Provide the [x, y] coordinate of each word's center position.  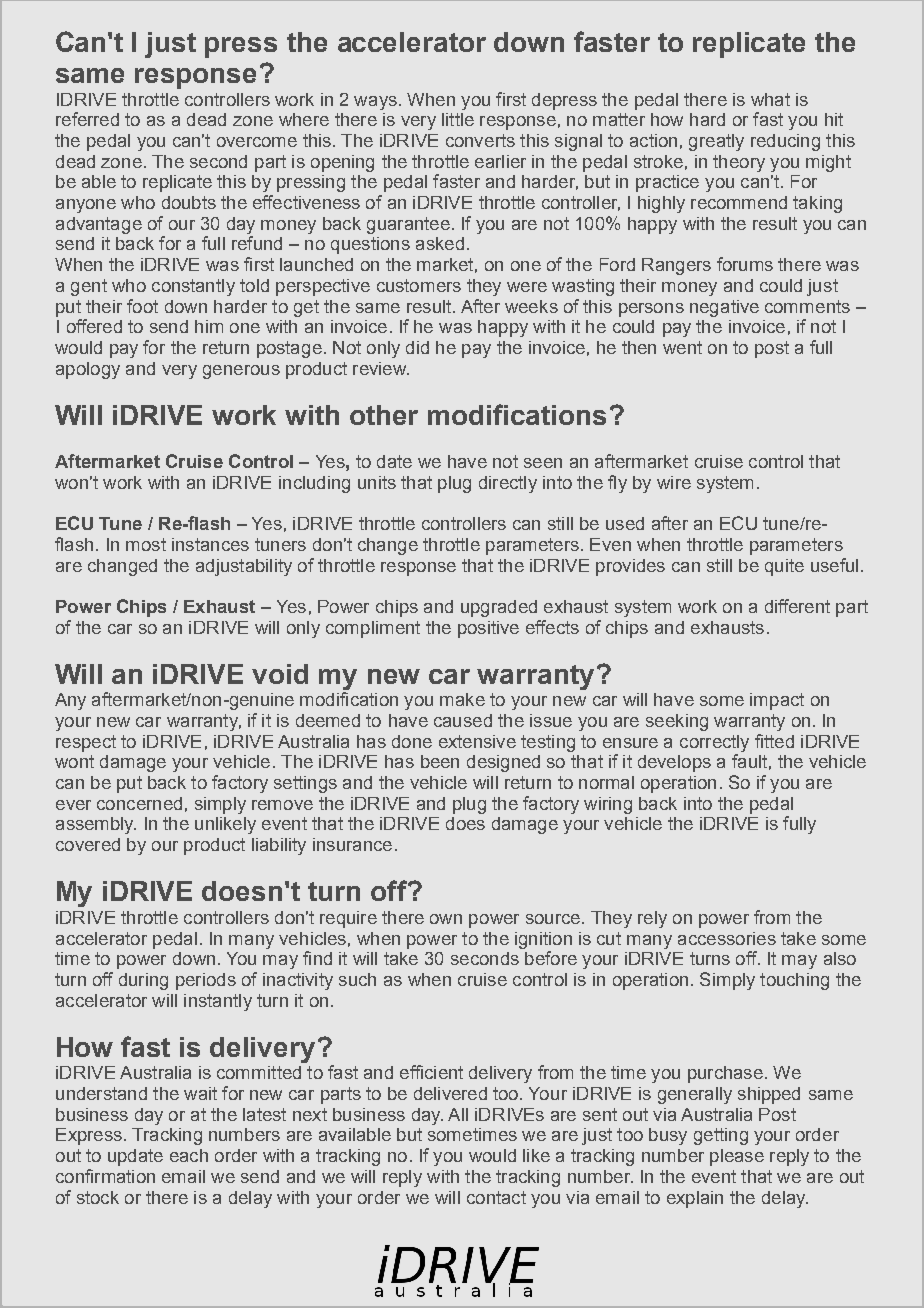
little [458, 119]
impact [777, 701]
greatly [716, 142]
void [280, 674]
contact [496, 1197]
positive [488, 629]
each [189, 1155]
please [737, 1157]
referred [87, 119]
